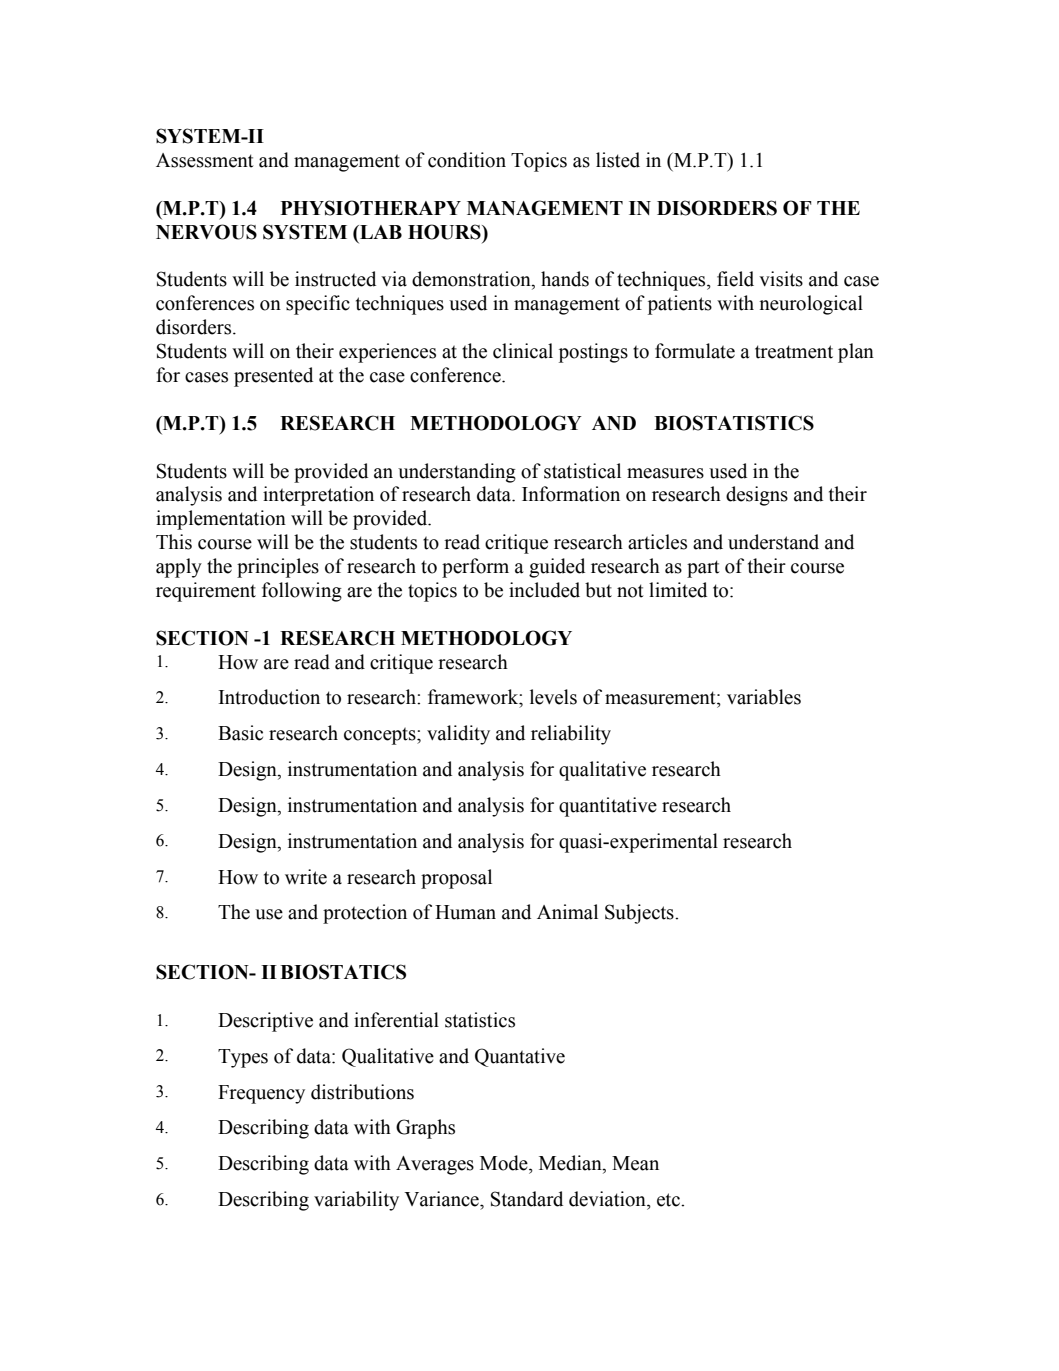  I want to click on Introduction, so click(269, 697).
